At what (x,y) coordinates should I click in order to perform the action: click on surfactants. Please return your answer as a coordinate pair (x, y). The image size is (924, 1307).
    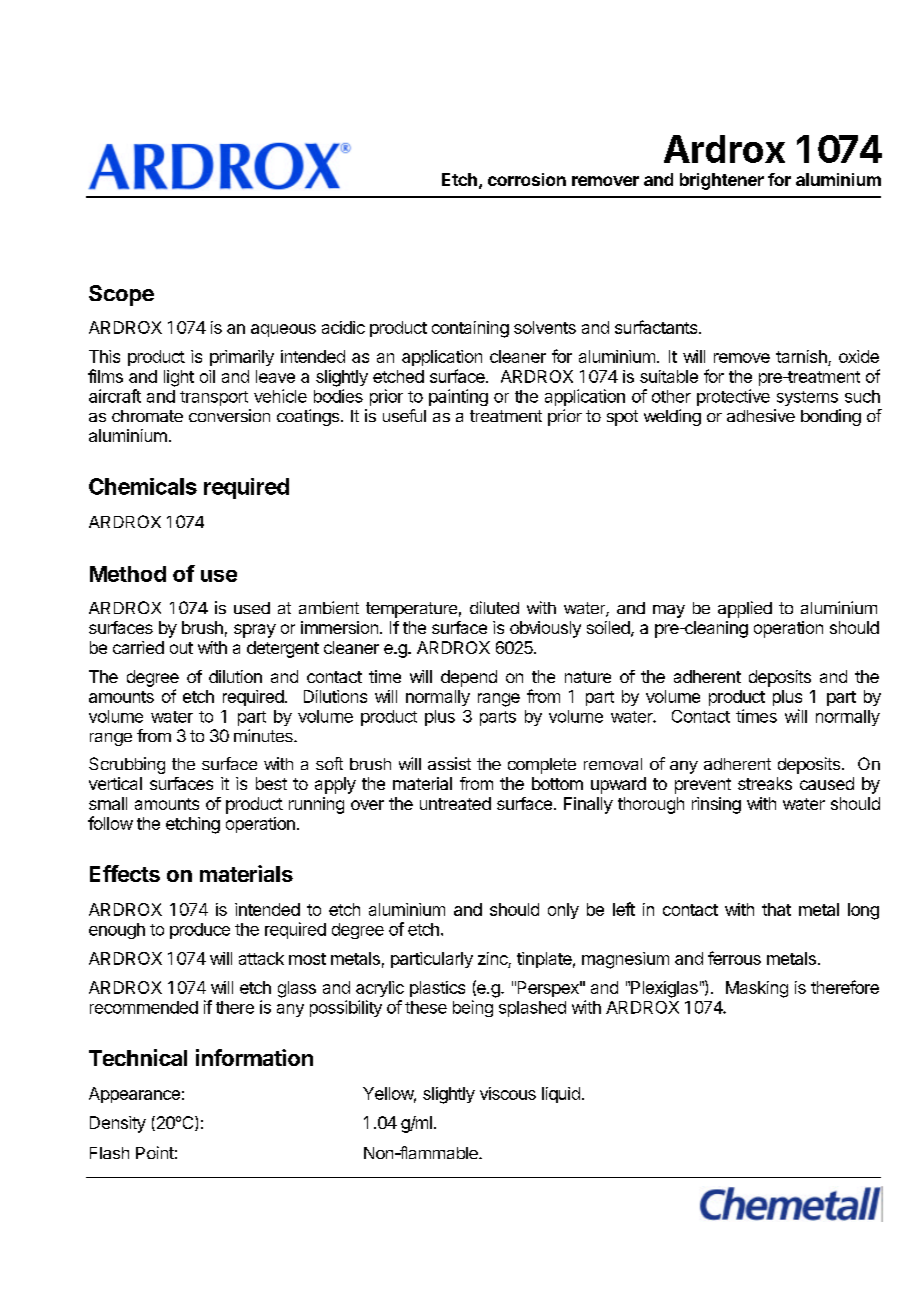
    Looking at the image, I should click on (657, 327).
